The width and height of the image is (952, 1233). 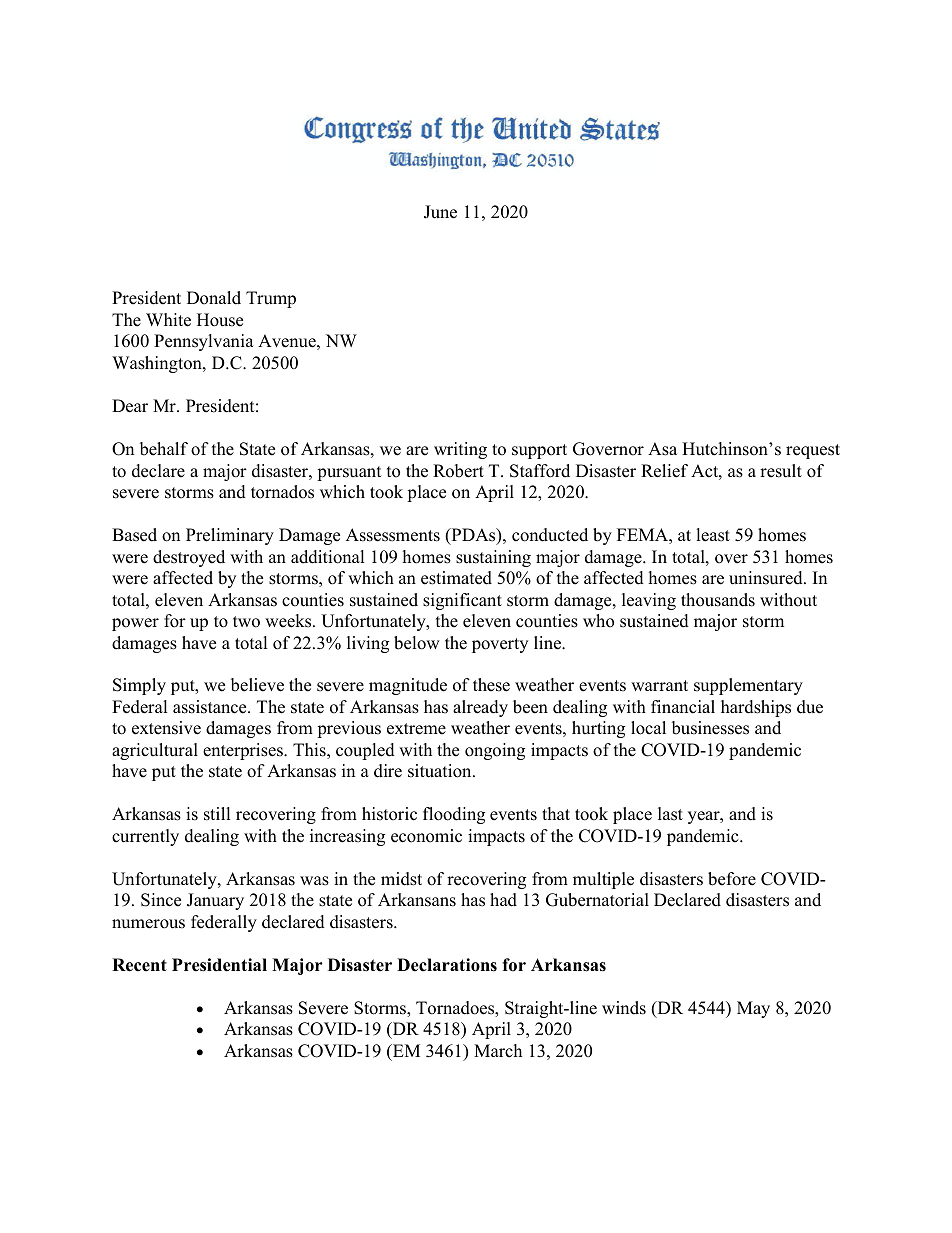 I want to click on Recent, so click(x=139, y=965).
